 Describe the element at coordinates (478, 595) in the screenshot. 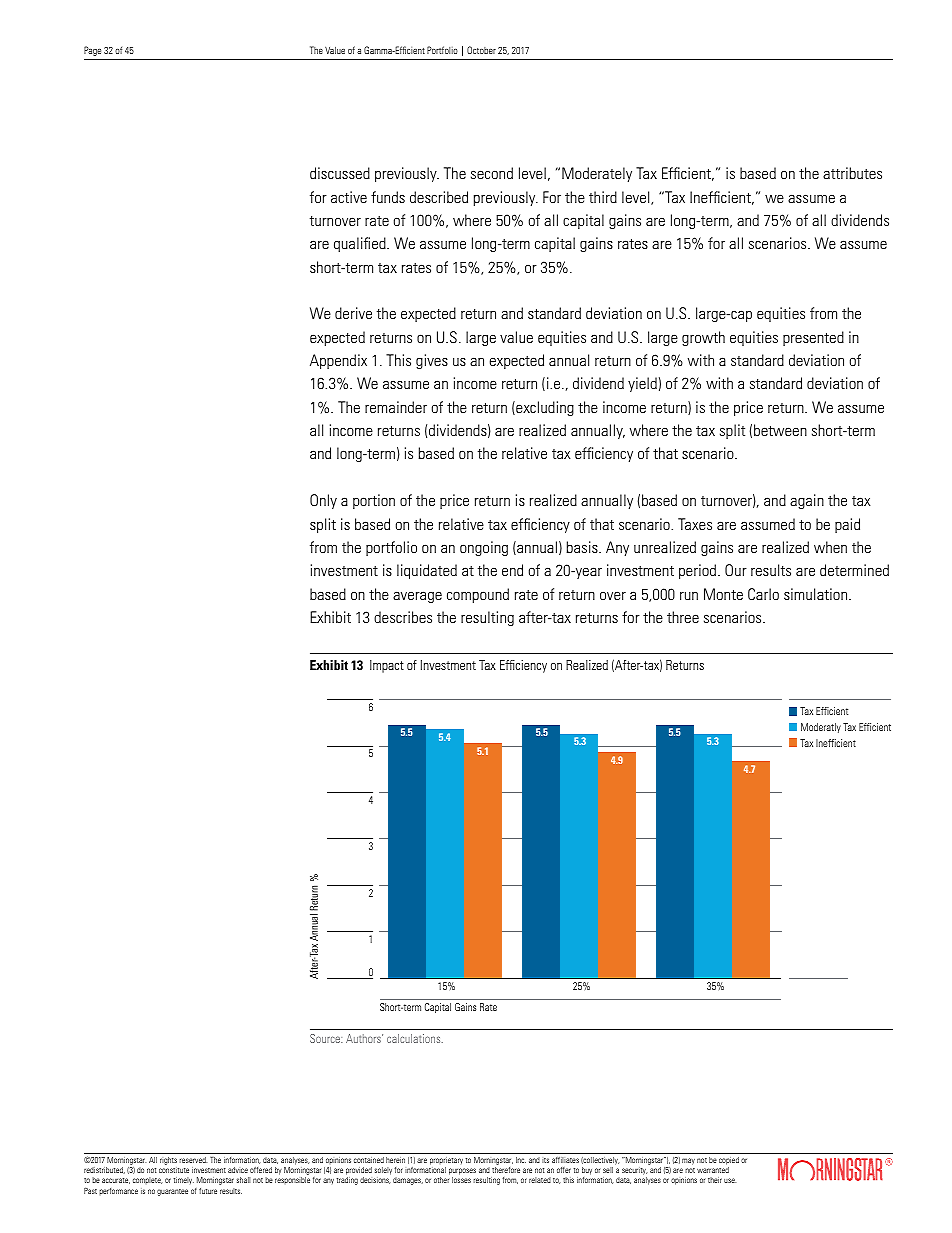

I see `compound` at that location.
